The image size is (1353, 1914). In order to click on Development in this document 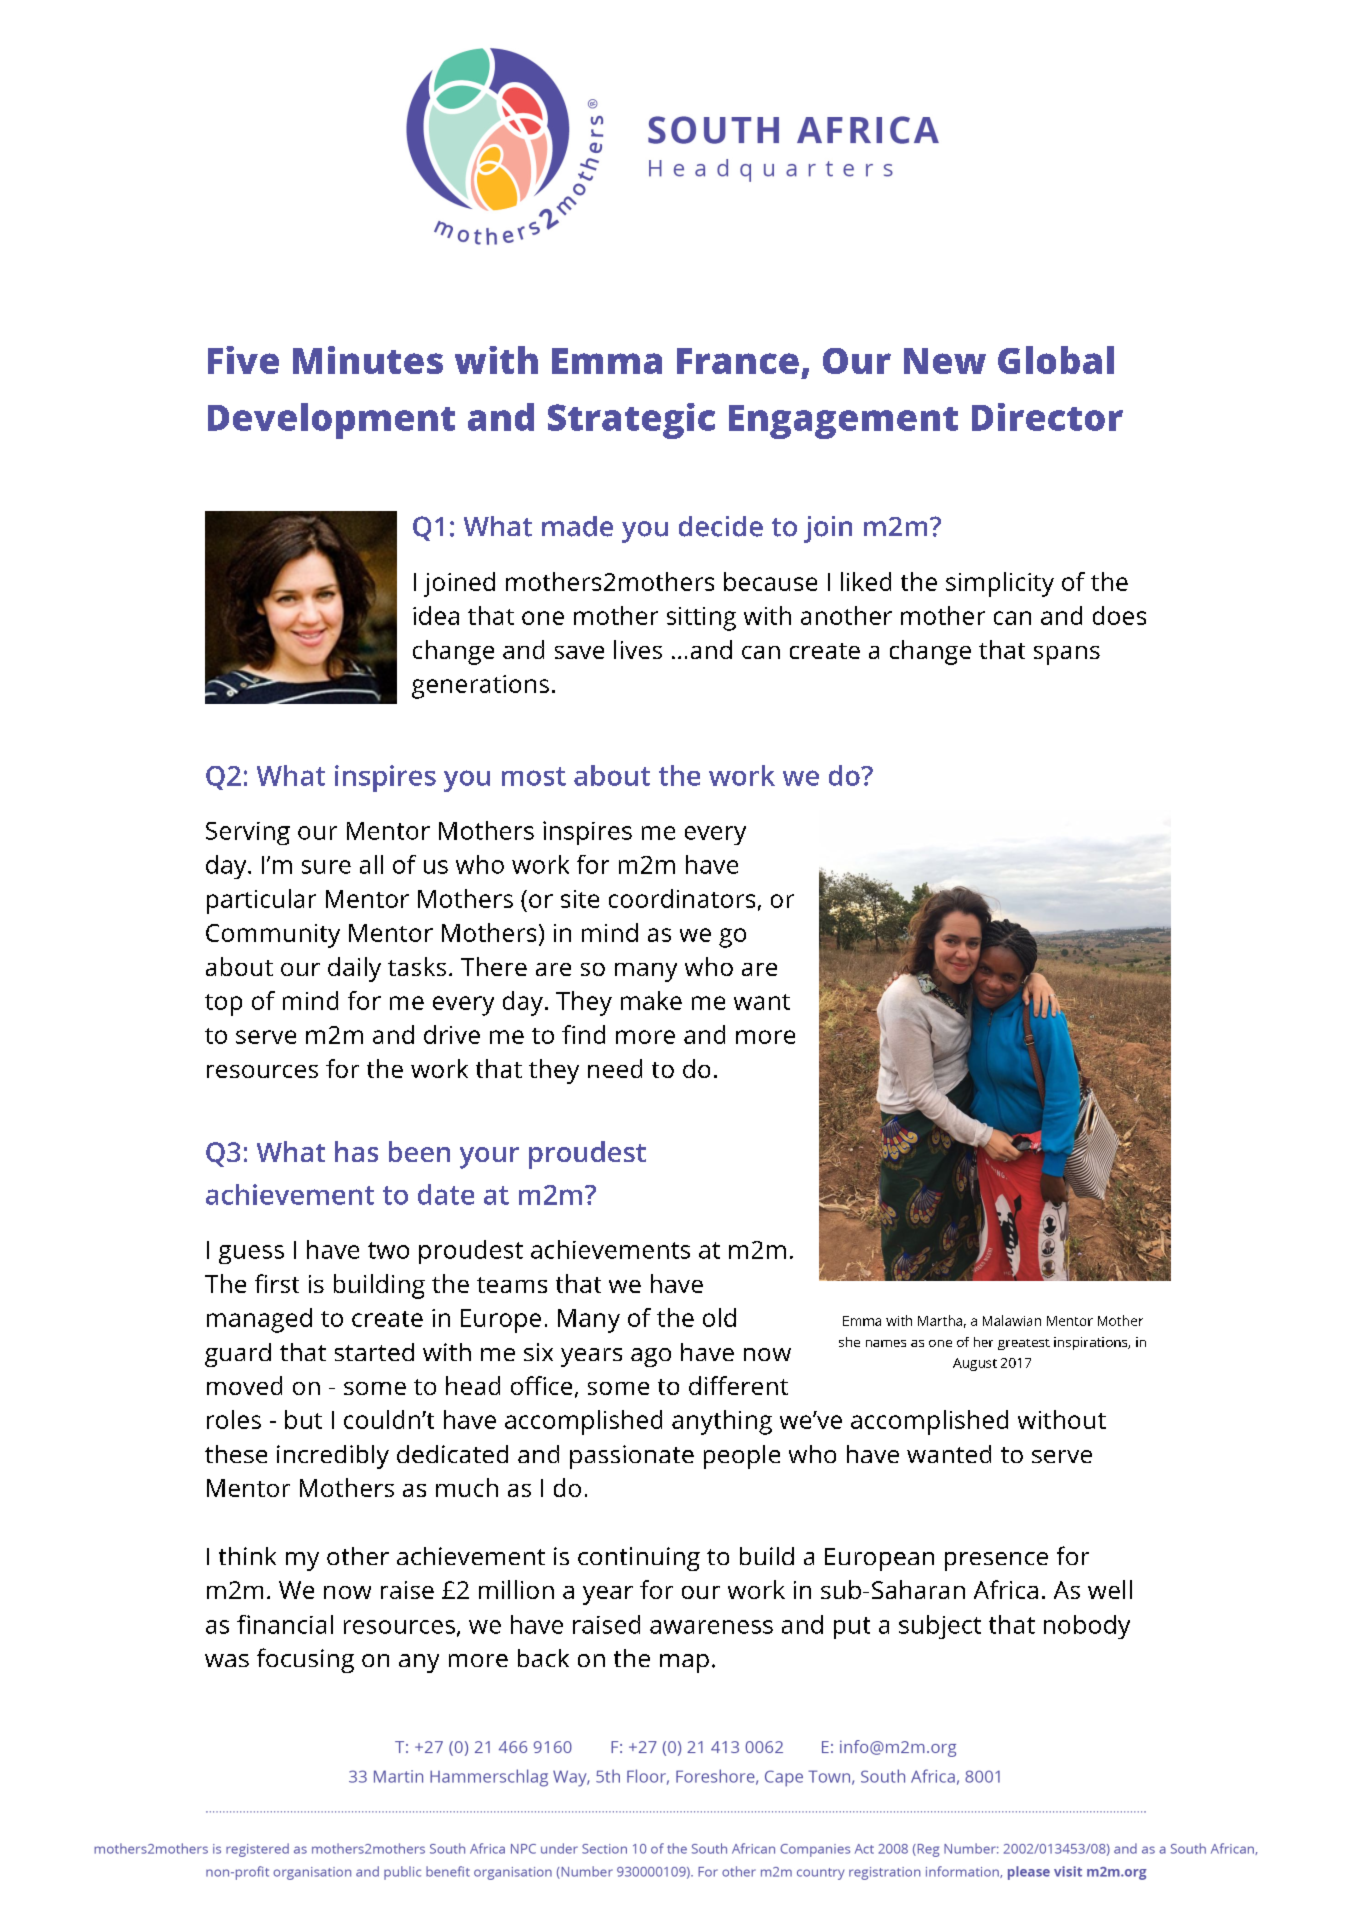, I will do `click(331, 421)`.
